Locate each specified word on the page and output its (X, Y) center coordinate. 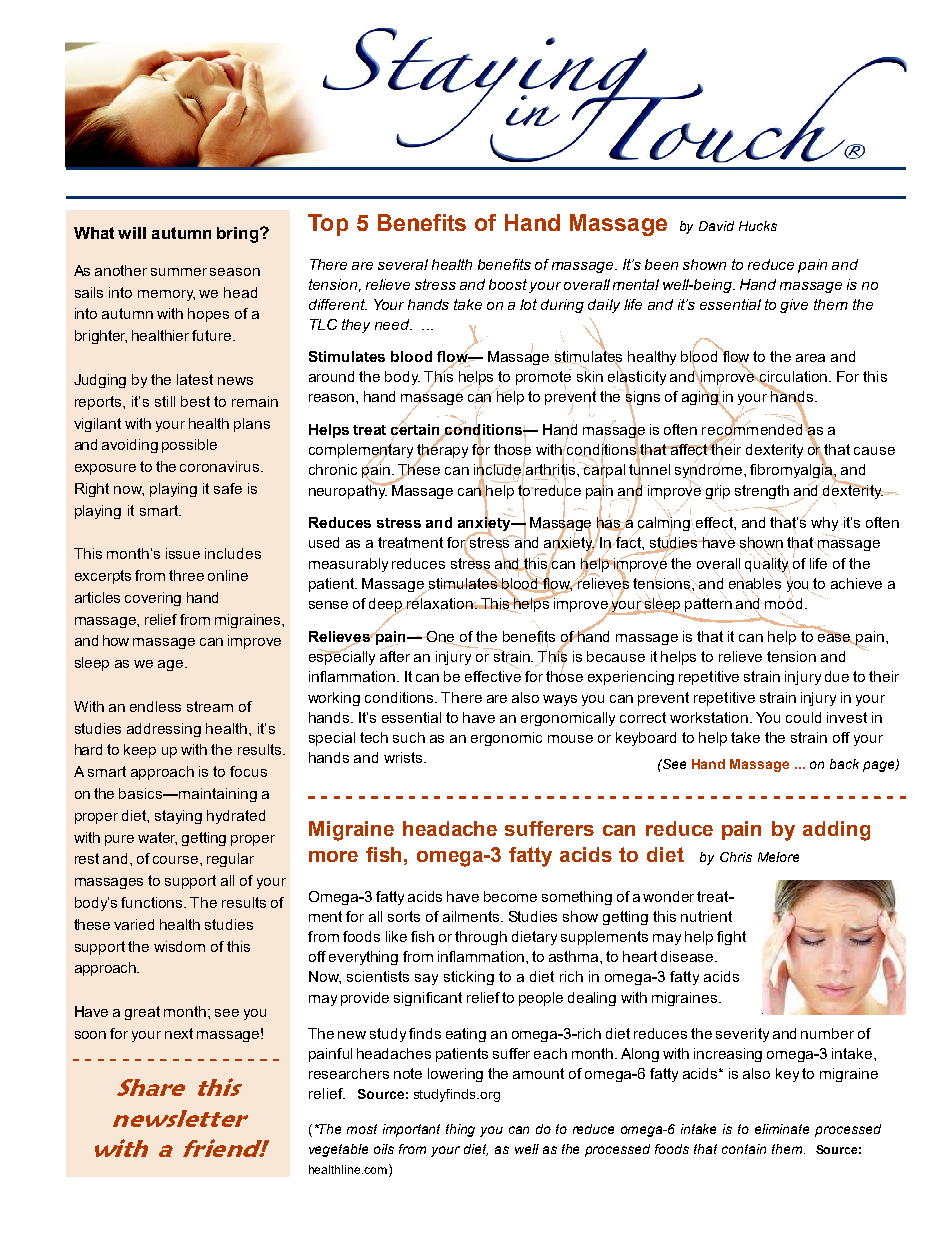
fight (731, 938)
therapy (442, 451)
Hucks (758, 226)
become (510, 896)
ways (560, 700)
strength (762, 492)
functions (153, 902)
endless (155, 706)
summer (179, 272)
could (803, 717)
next (179, 1033)
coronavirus (219, 466)
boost (509, 286)
